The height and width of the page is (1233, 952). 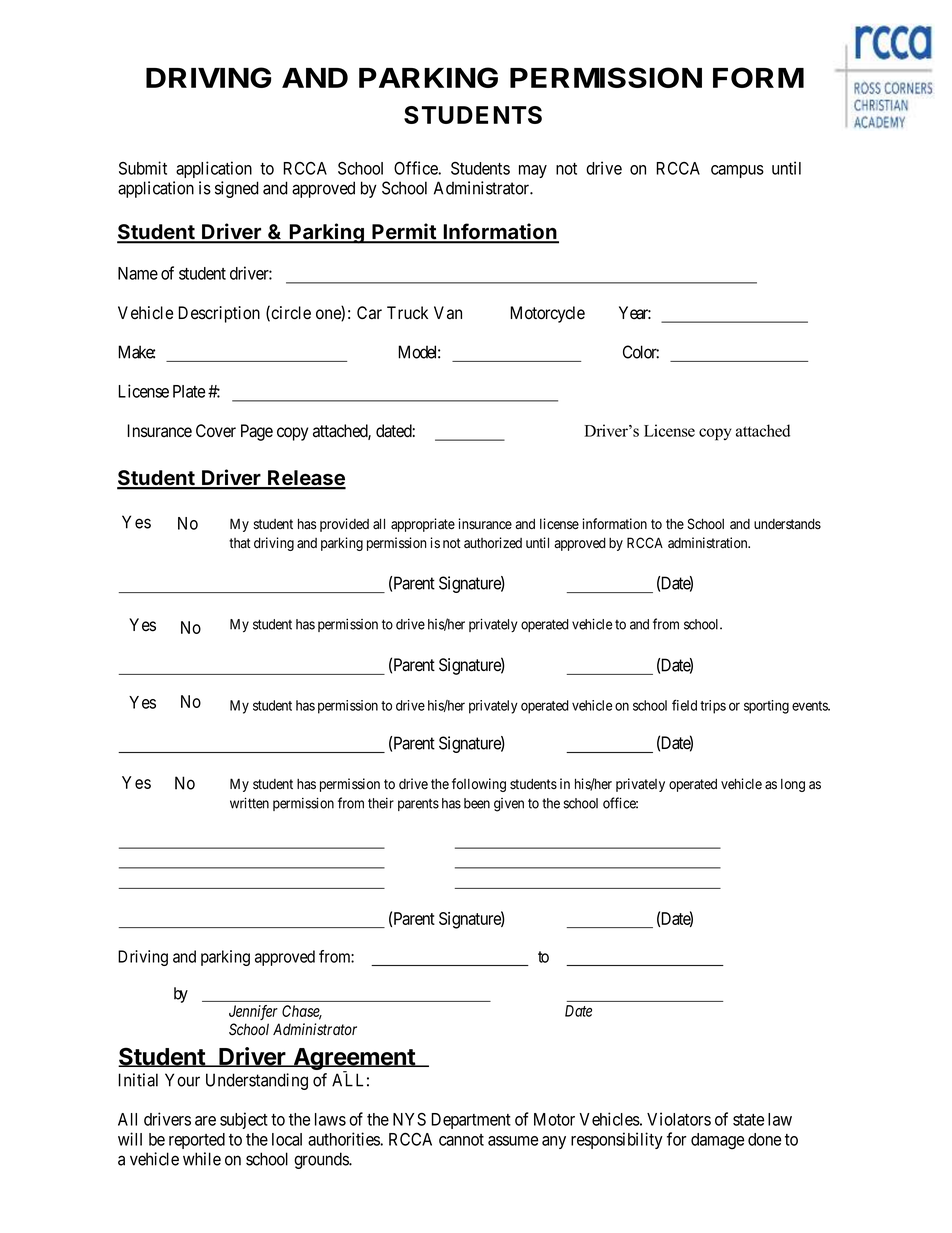 What do you see at coordinates (197, 1141) in the page?
I see `reported` at bounding box center [197, 1141].
